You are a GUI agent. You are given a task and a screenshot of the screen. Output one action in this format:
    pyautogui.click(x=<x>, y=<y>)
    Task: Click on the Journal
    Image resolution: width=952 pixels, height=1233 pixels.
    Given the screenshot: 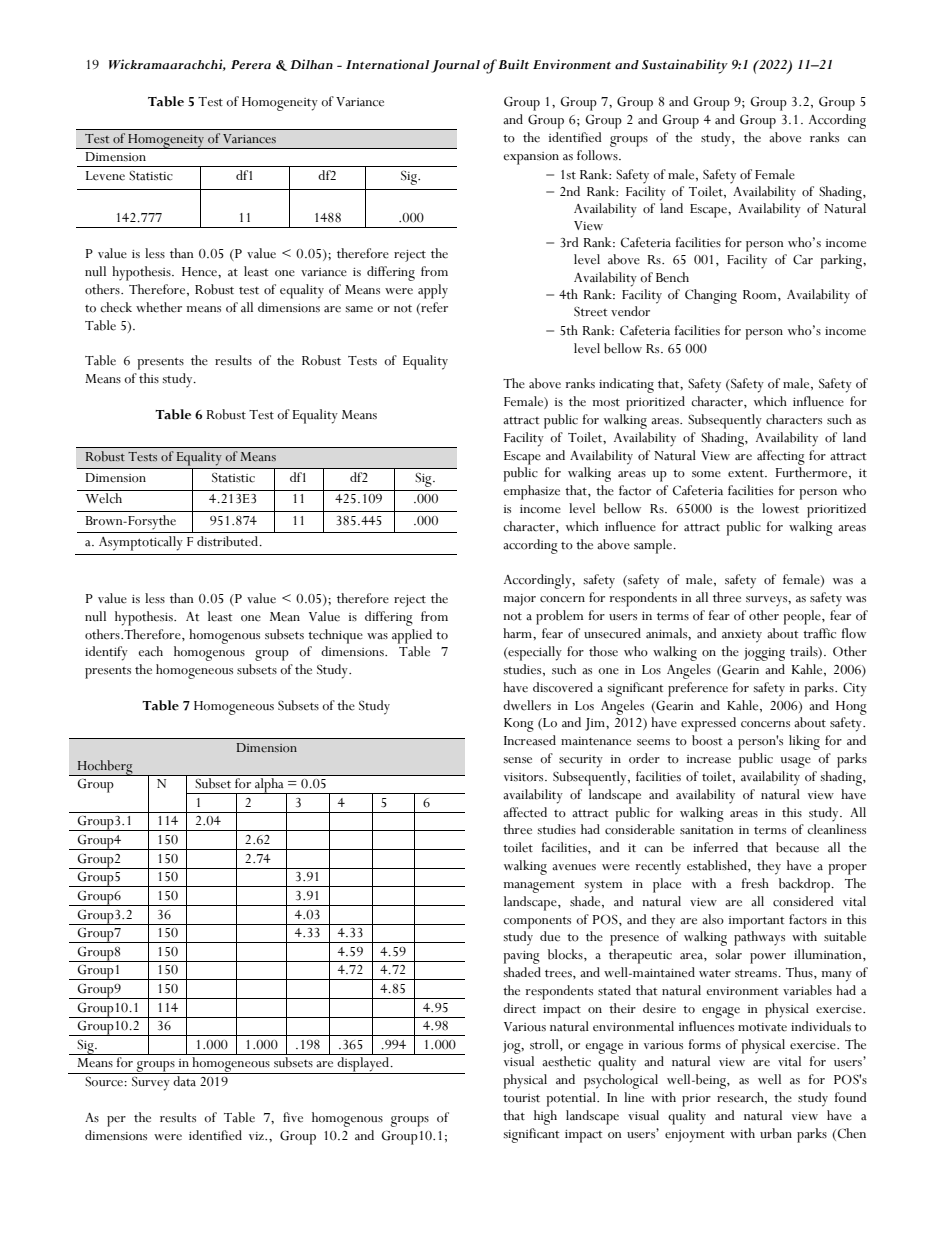 What is the action you would take?
    pyautogui.click(x=455, y=66)
